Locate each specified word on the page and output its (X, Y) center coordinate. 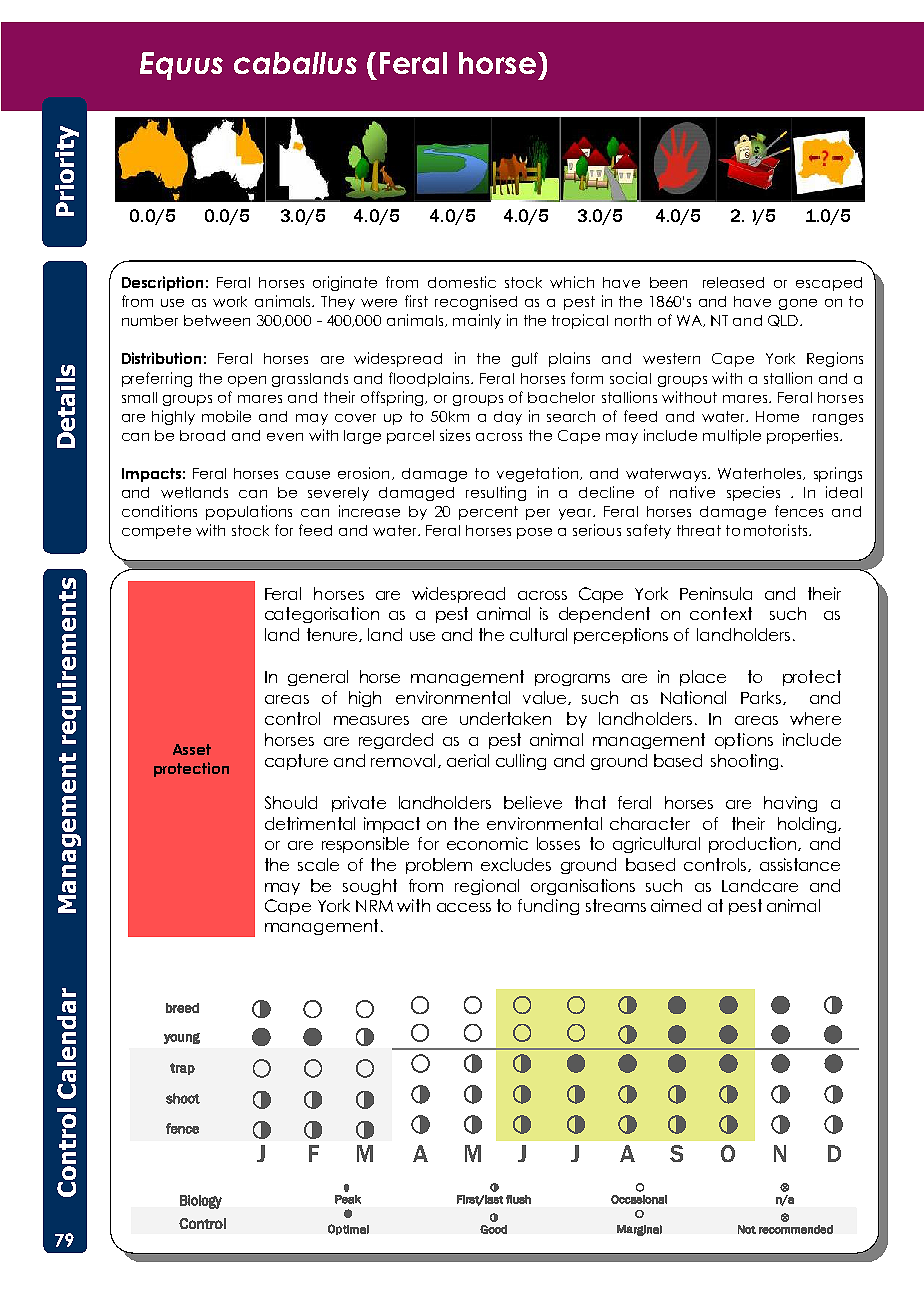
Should (291, 802)
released (733, 282)
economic (487, 843)
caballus (295, 63)
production (754, 845)
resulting (496, 493)
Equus (181, 66)
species (753, 493)
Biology (201, 1202)
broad (202, 435)
